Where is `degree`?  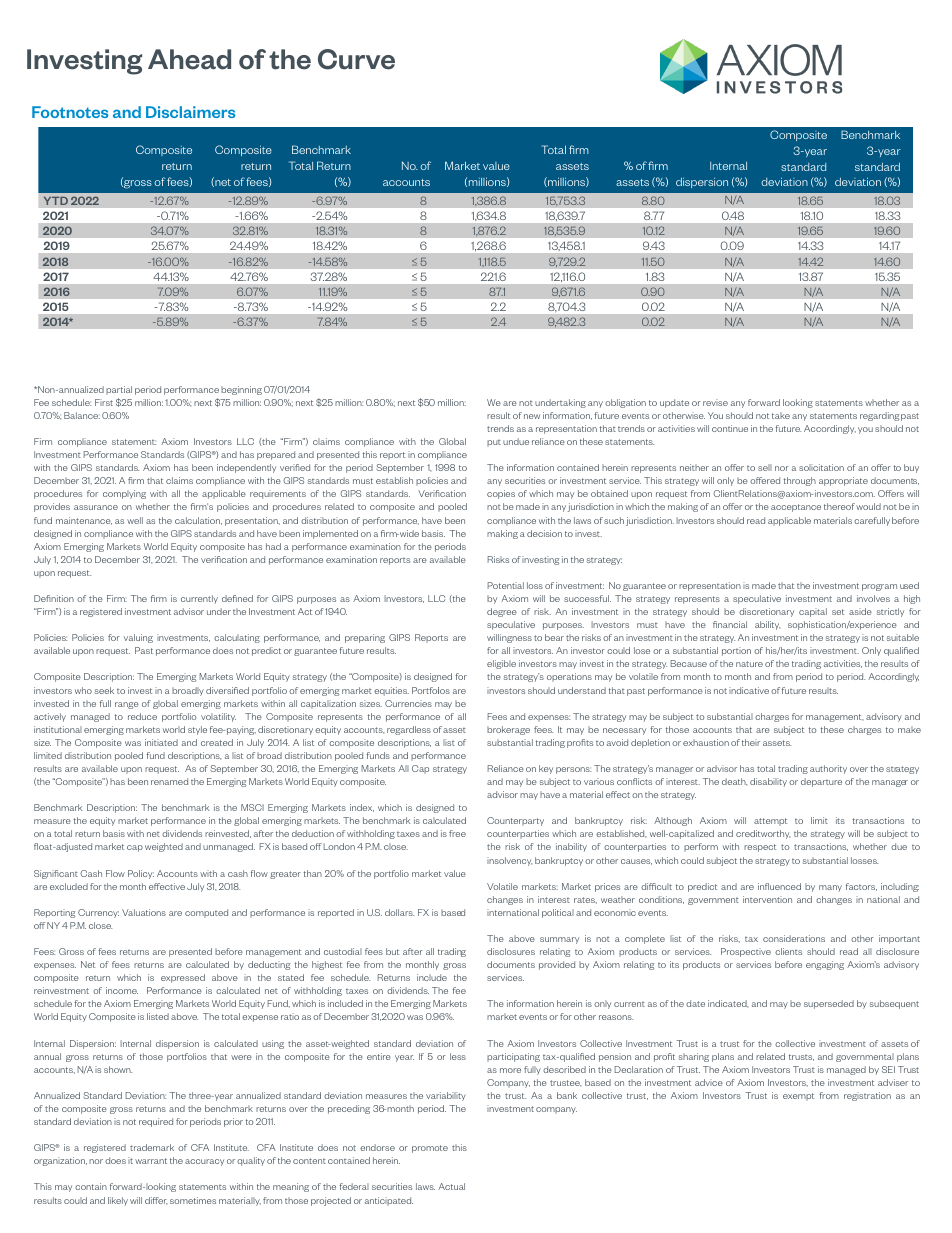
degree is located at coordinates (502, 612).
